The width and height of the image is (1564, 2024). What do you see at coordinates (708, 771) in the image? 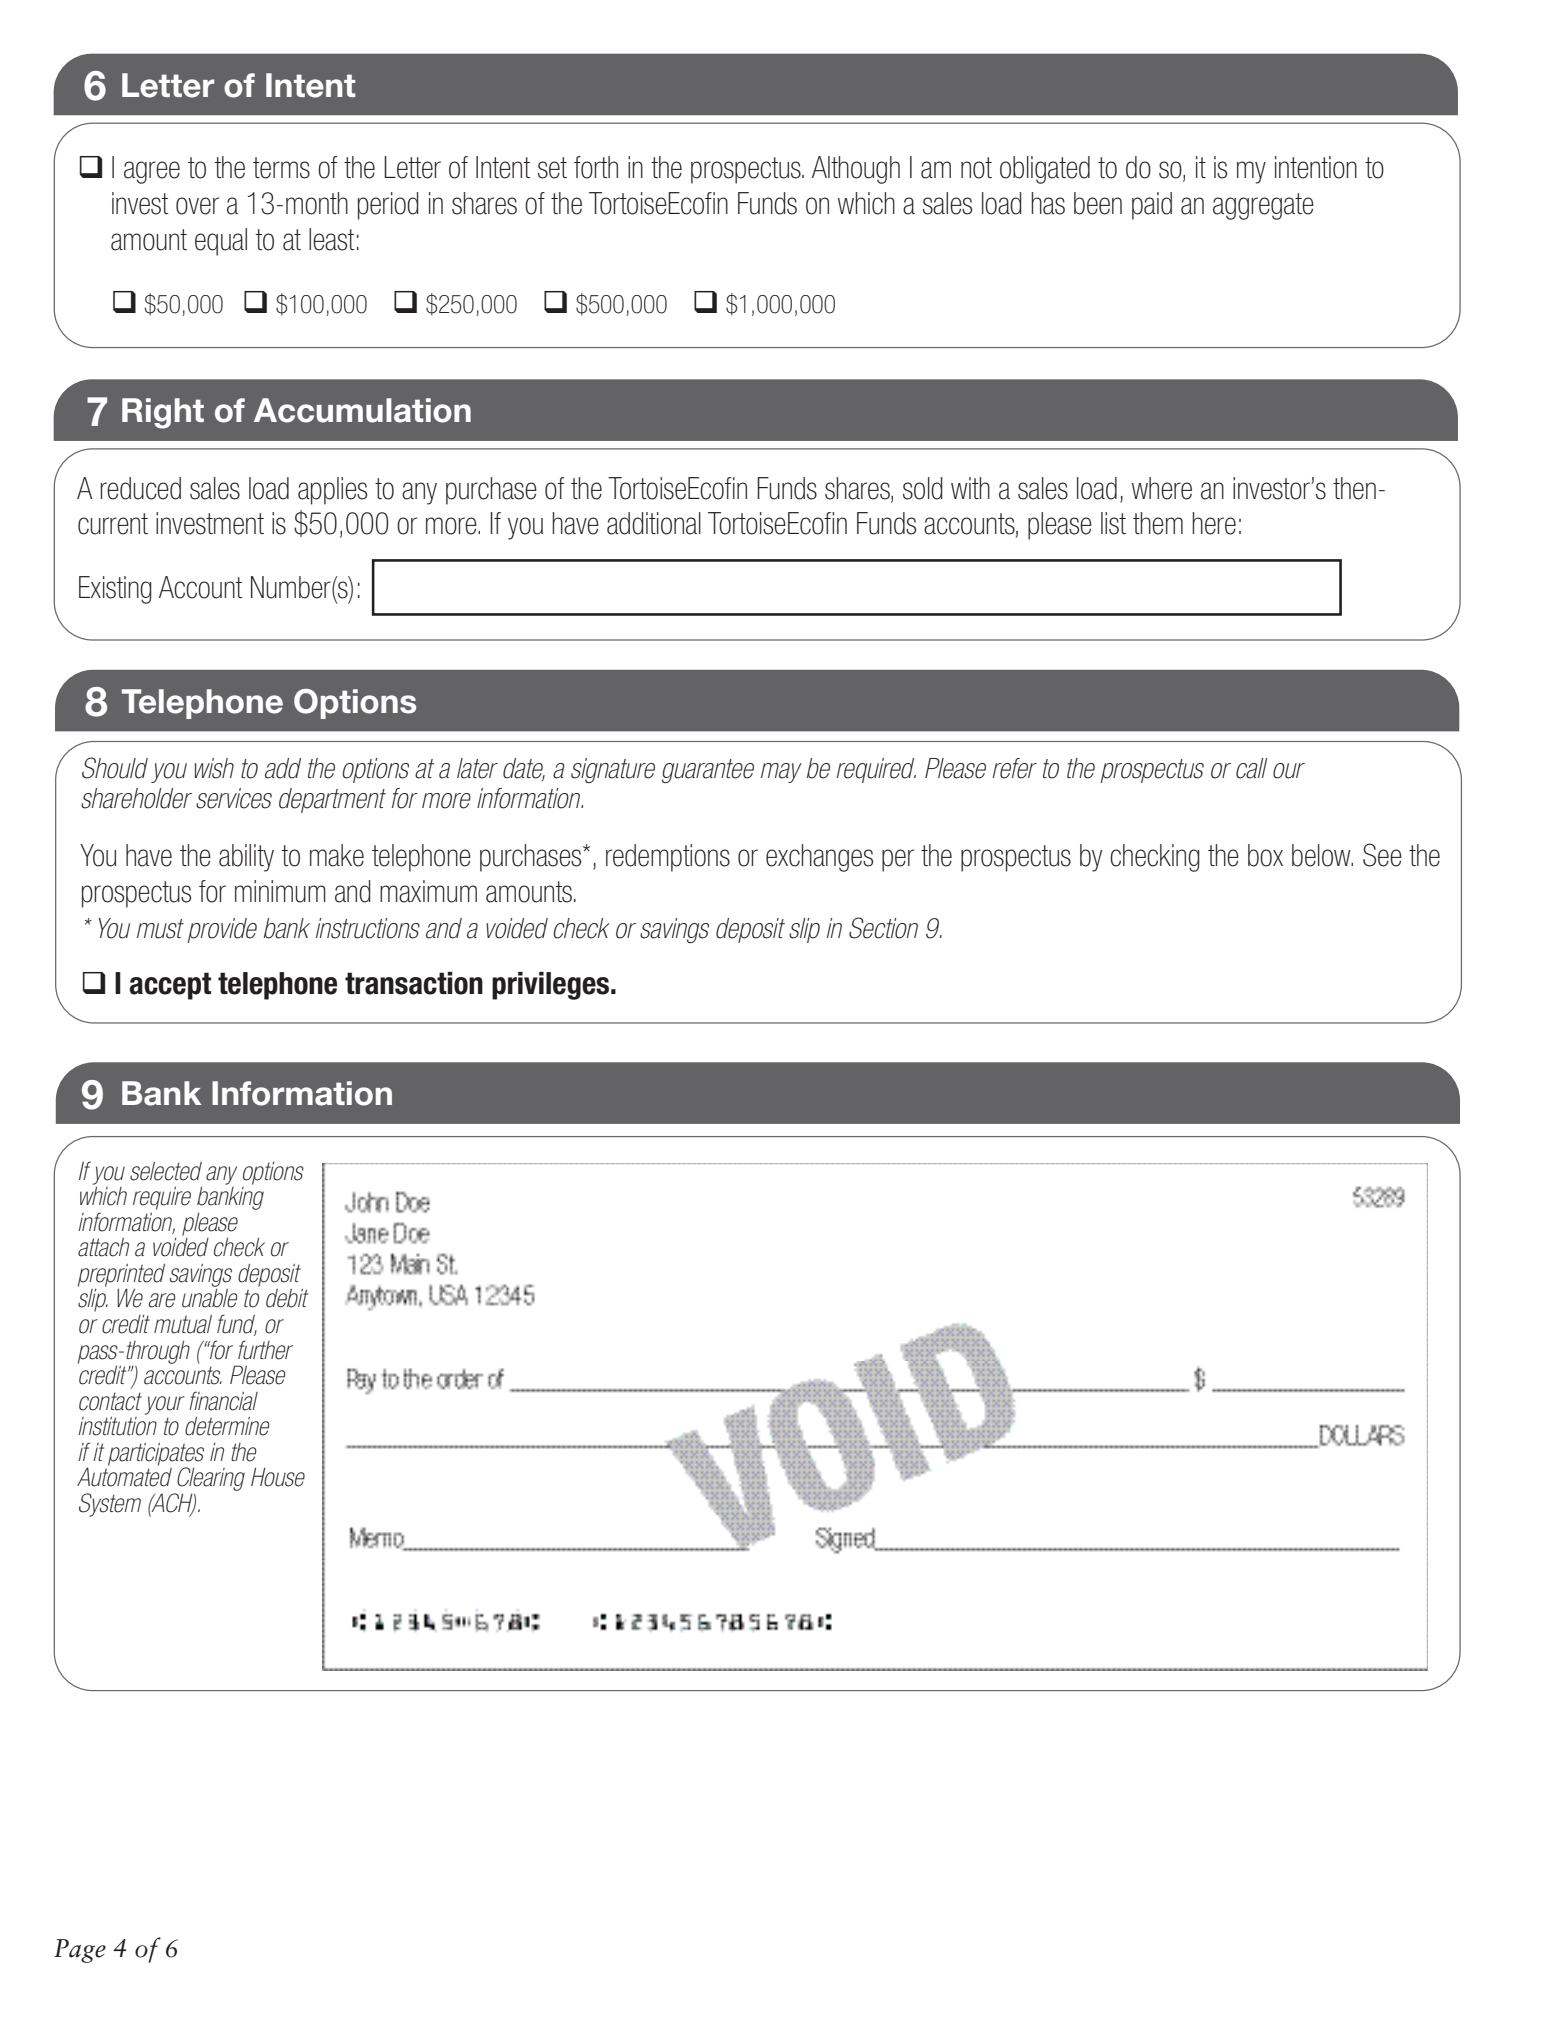
I see `guarantee` at bounding box center [708, 771].
